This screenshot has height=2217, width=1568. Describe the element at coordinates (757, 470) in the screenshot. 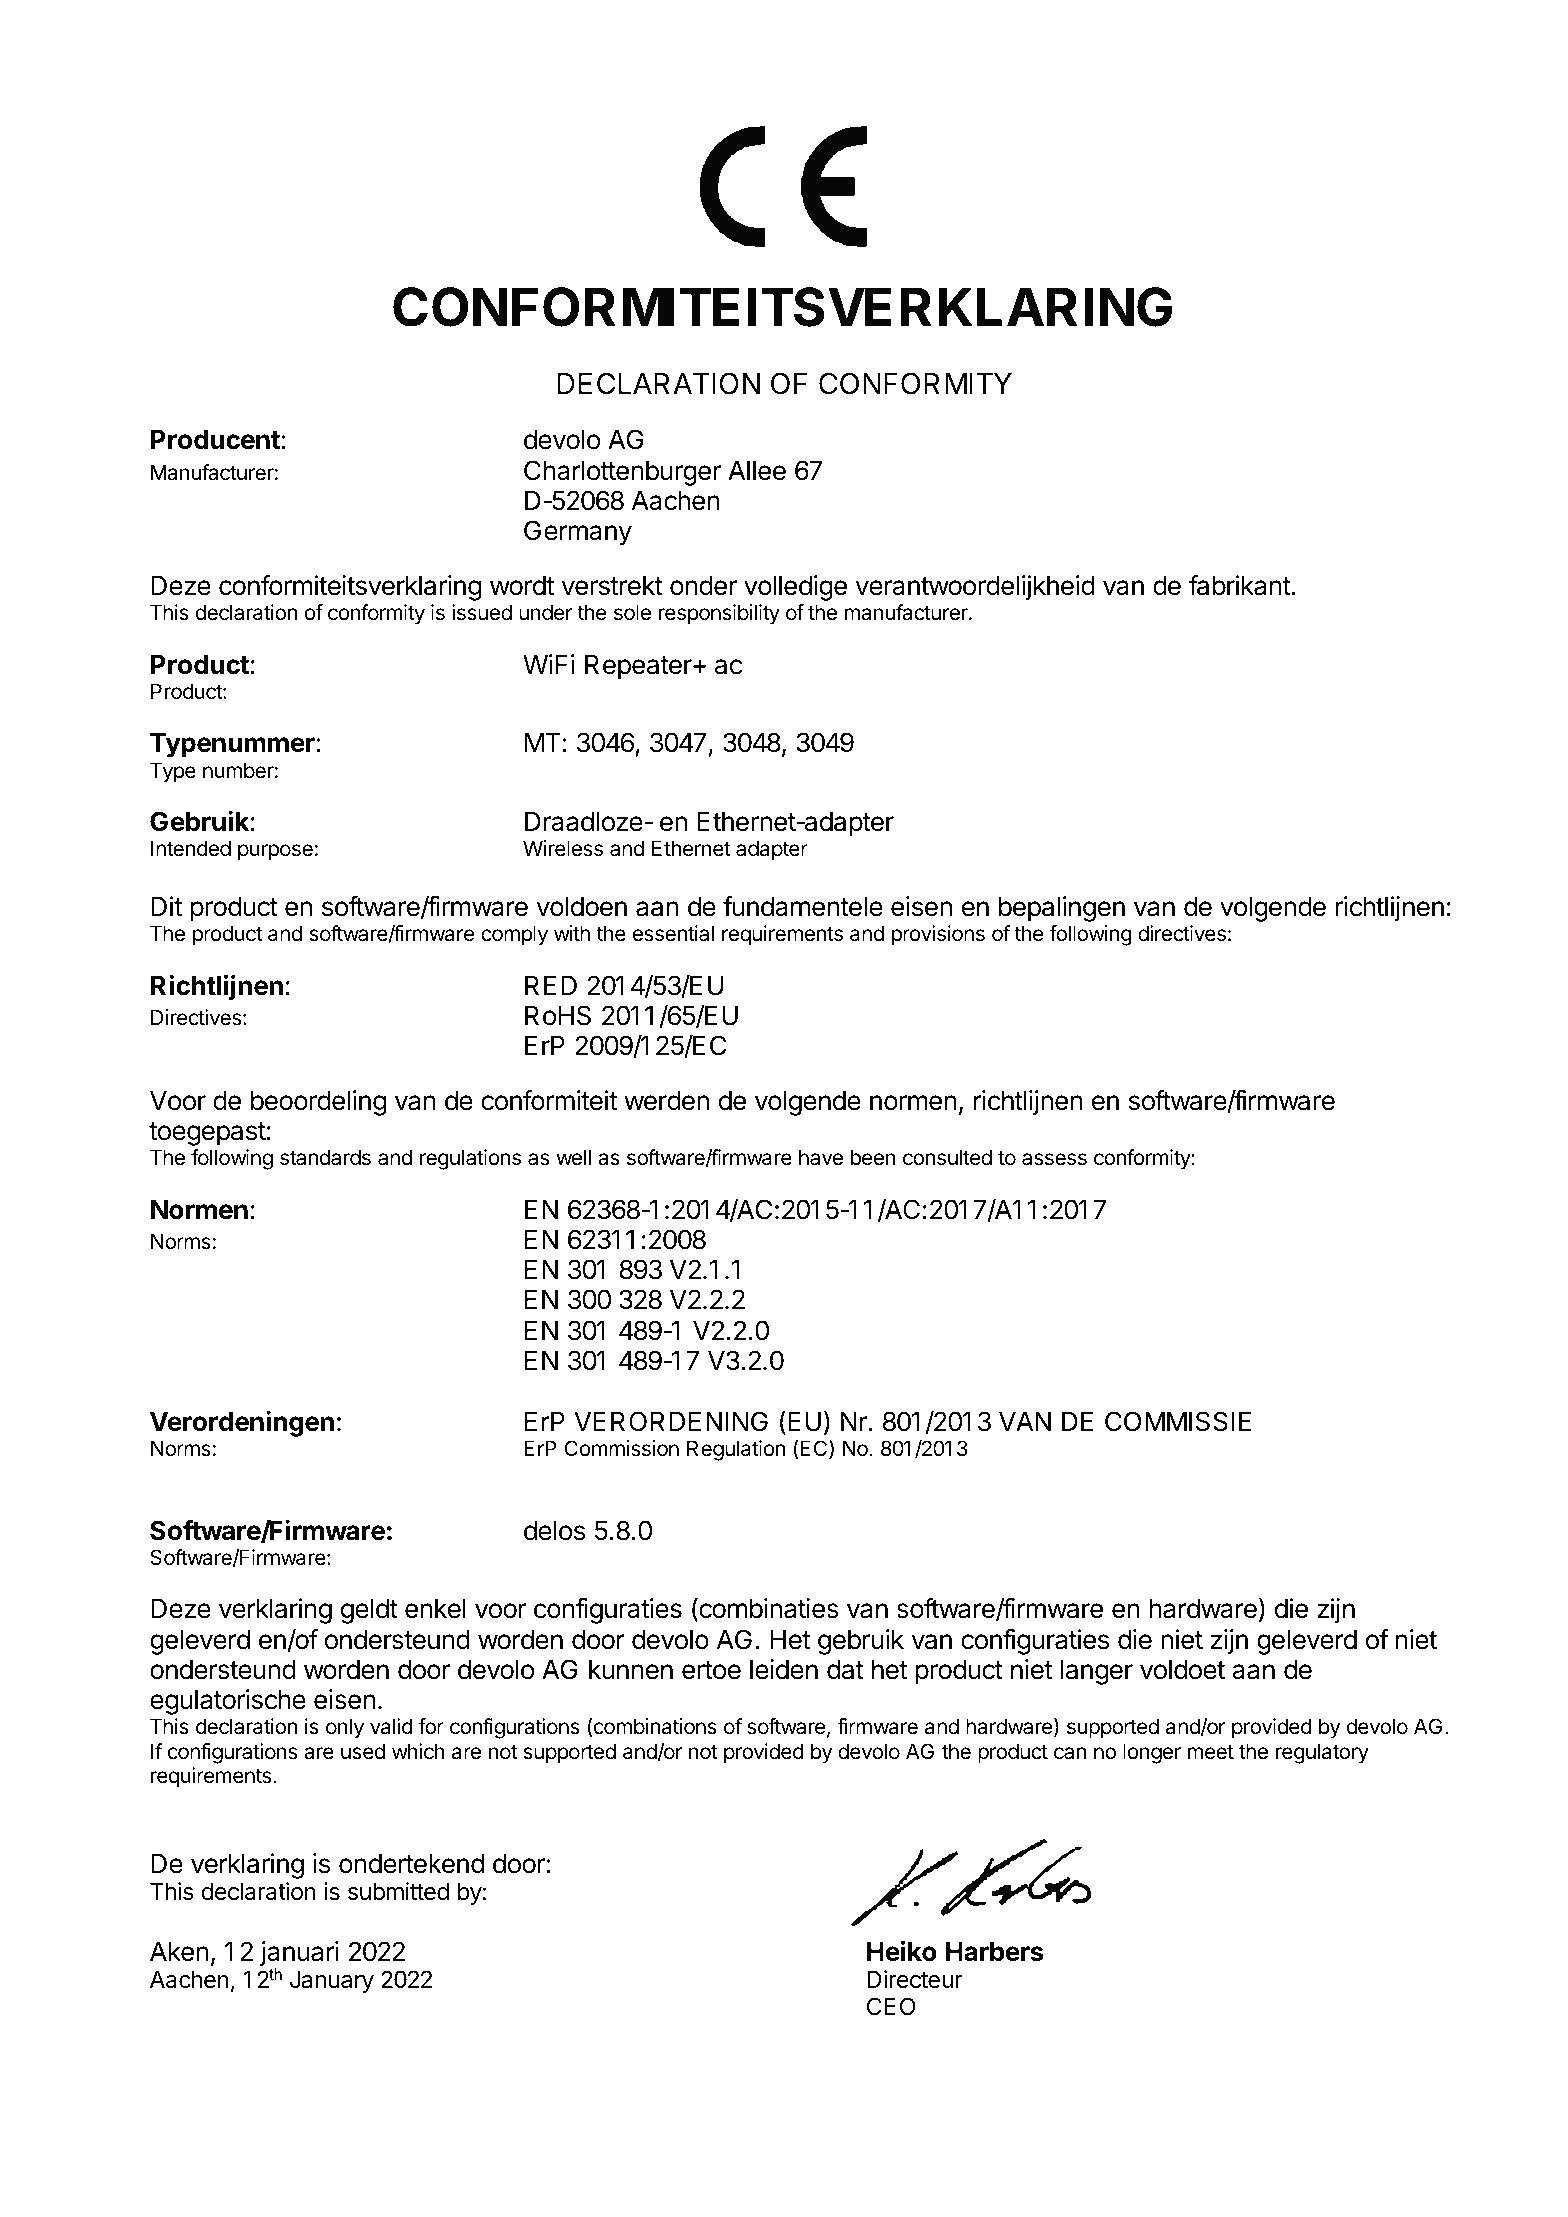

I see `Allee` at that location.
